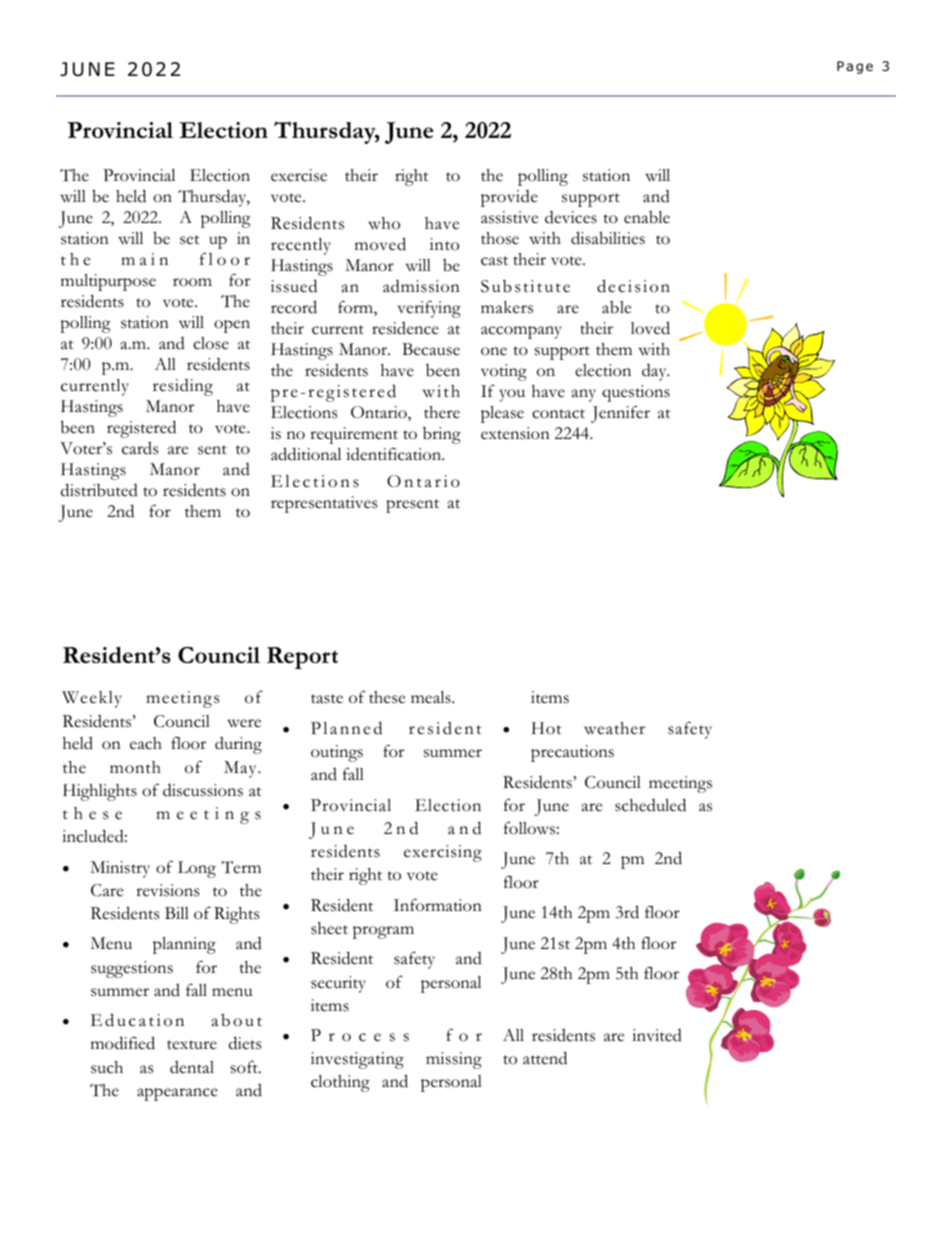  I want to click on appearance, so click(177, 1094).
